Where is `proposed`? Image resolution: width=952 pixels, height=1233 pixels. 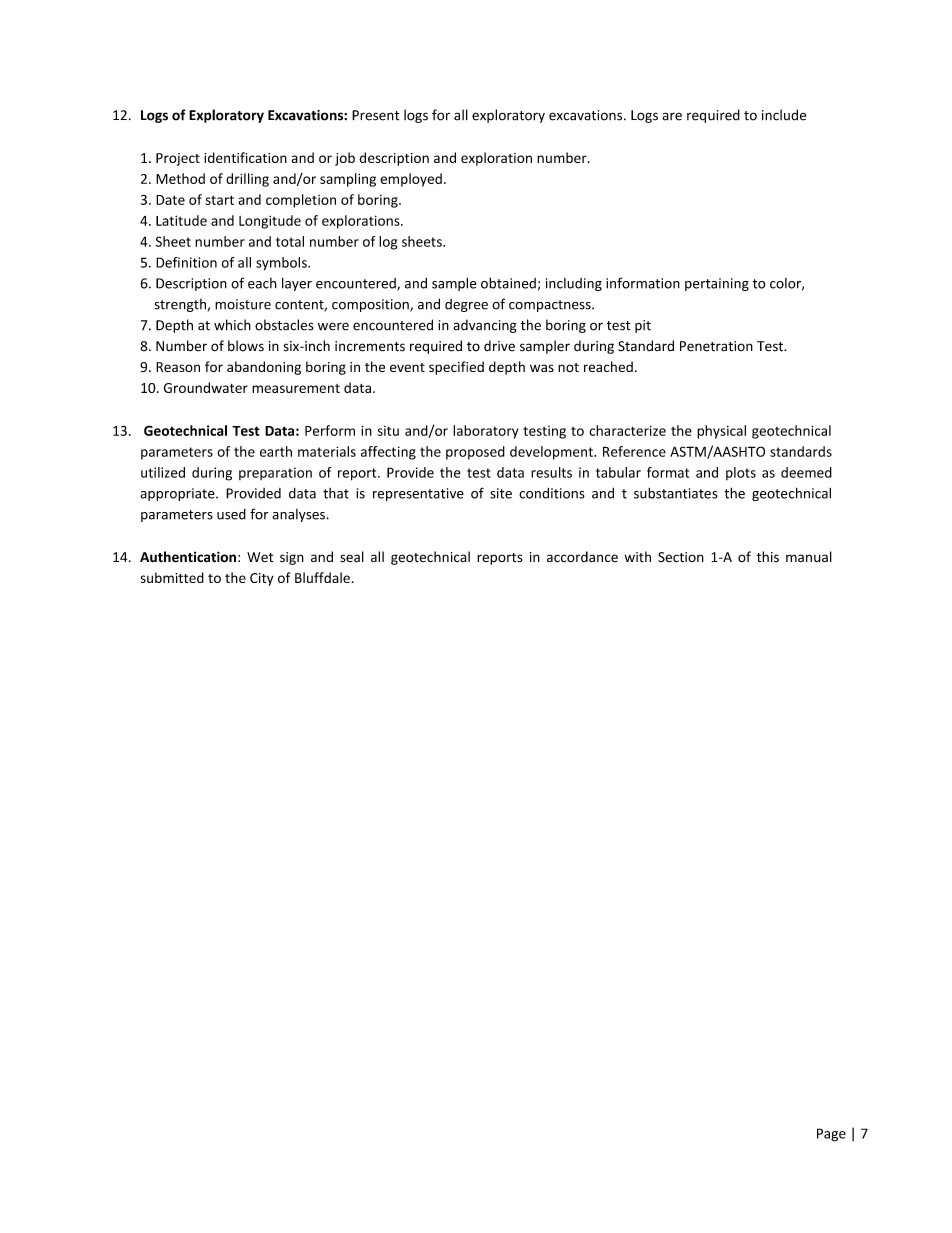
proposed is located at coordinates (475, 453).
